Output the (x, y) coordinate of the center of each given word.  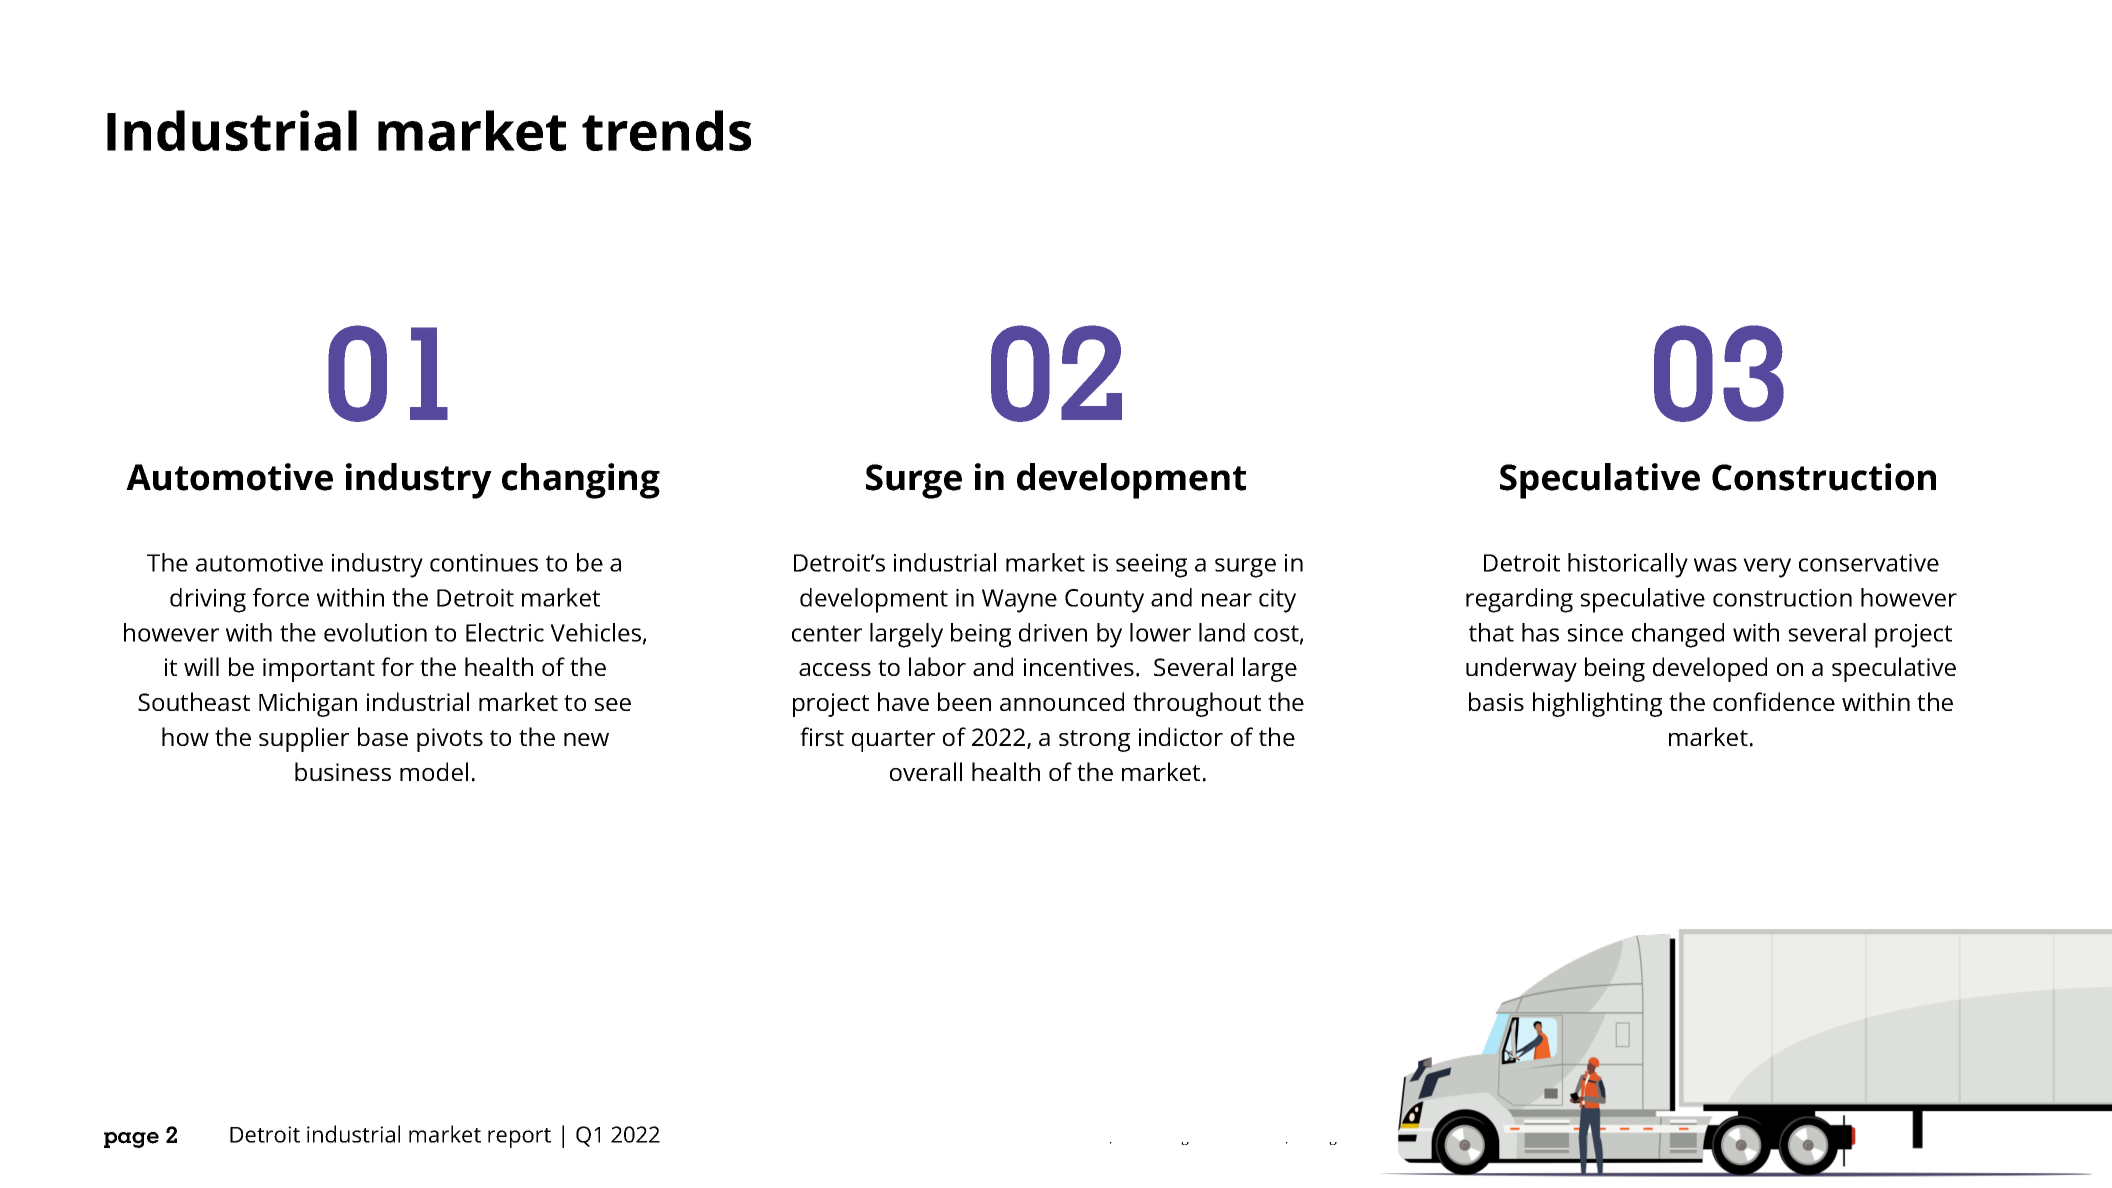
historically (1628, 565)
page (131, 1140)
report (519, 1138)
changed (1678, 635)
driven (1053, 632)
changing (581, 481)
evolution (375, 632)
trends (666, 130)
